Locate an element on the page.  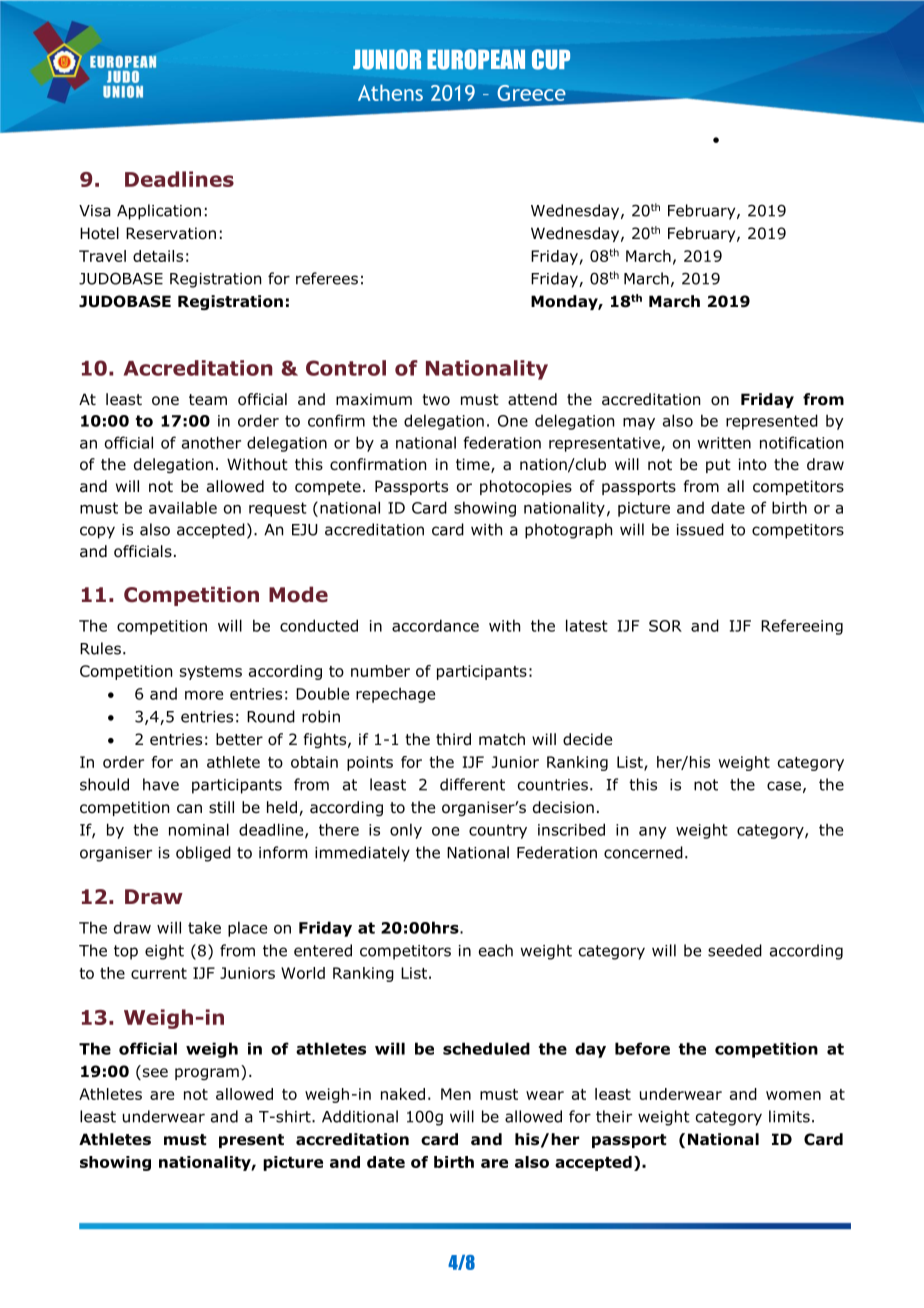
available is located at coordinates (183, 507).
